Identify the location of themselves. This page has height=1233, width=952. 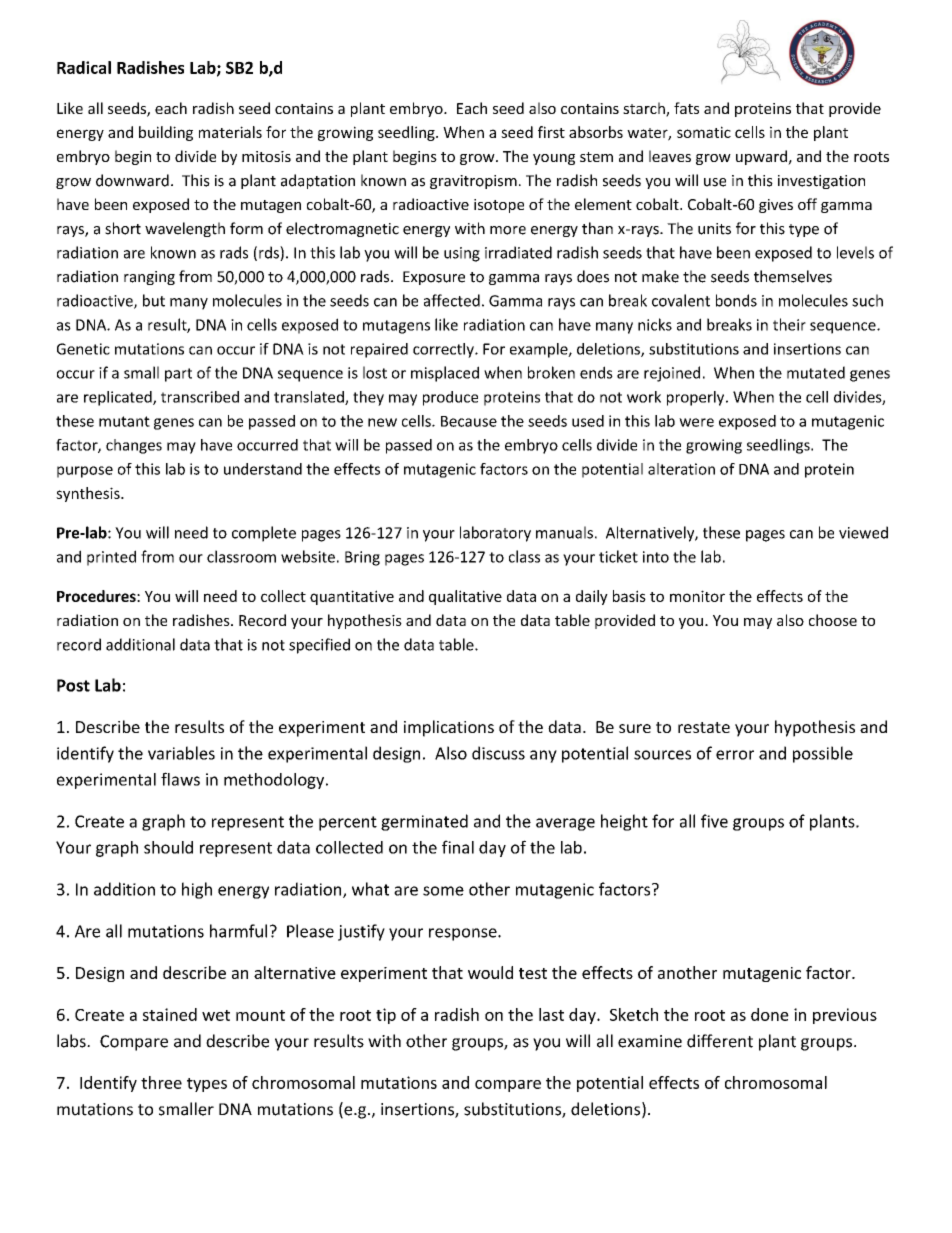
(793, 276).
